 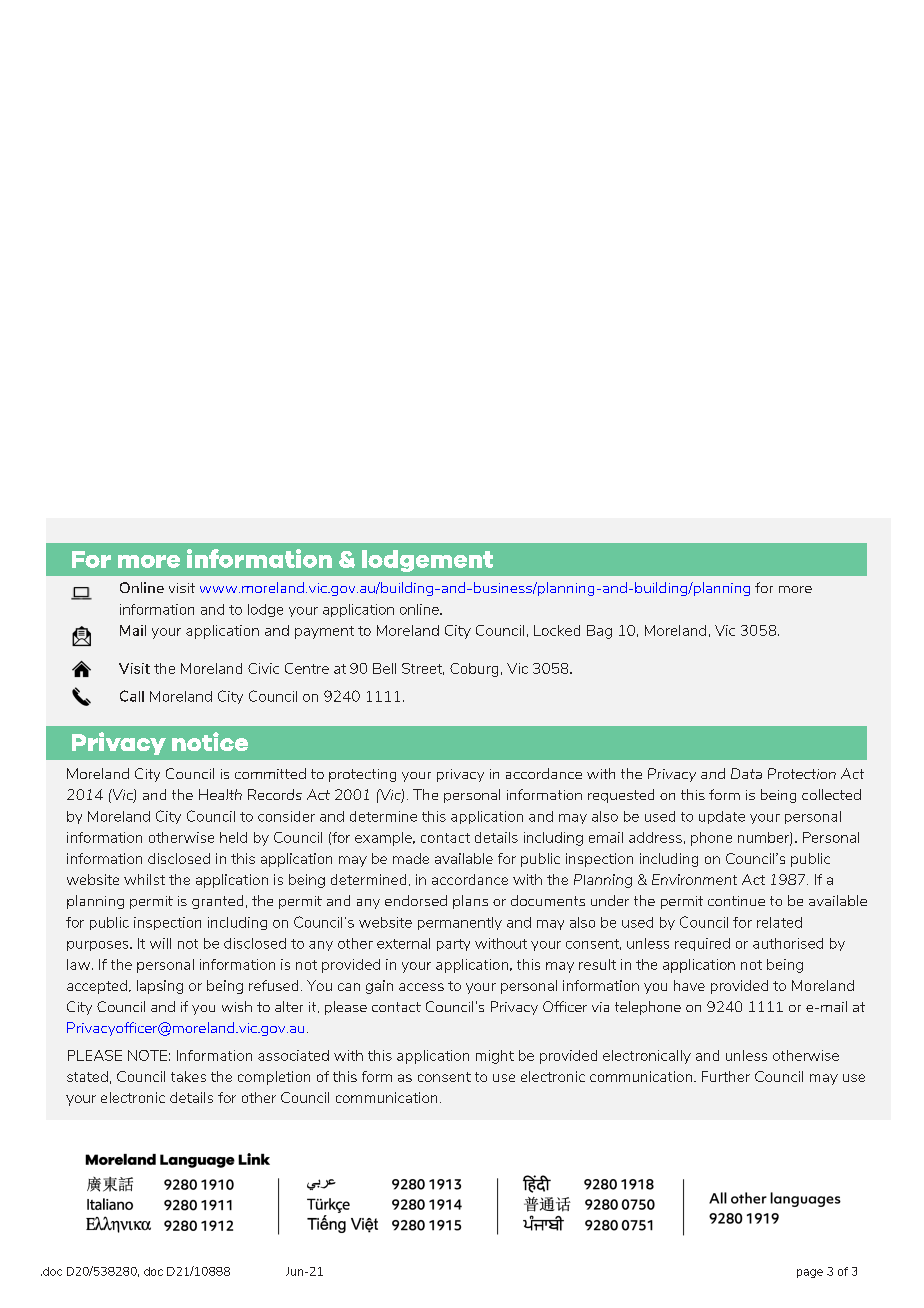 What do you see at coordinates (722, 817) in the screenshot?
I see `update` at bounding box center [722, 817].
